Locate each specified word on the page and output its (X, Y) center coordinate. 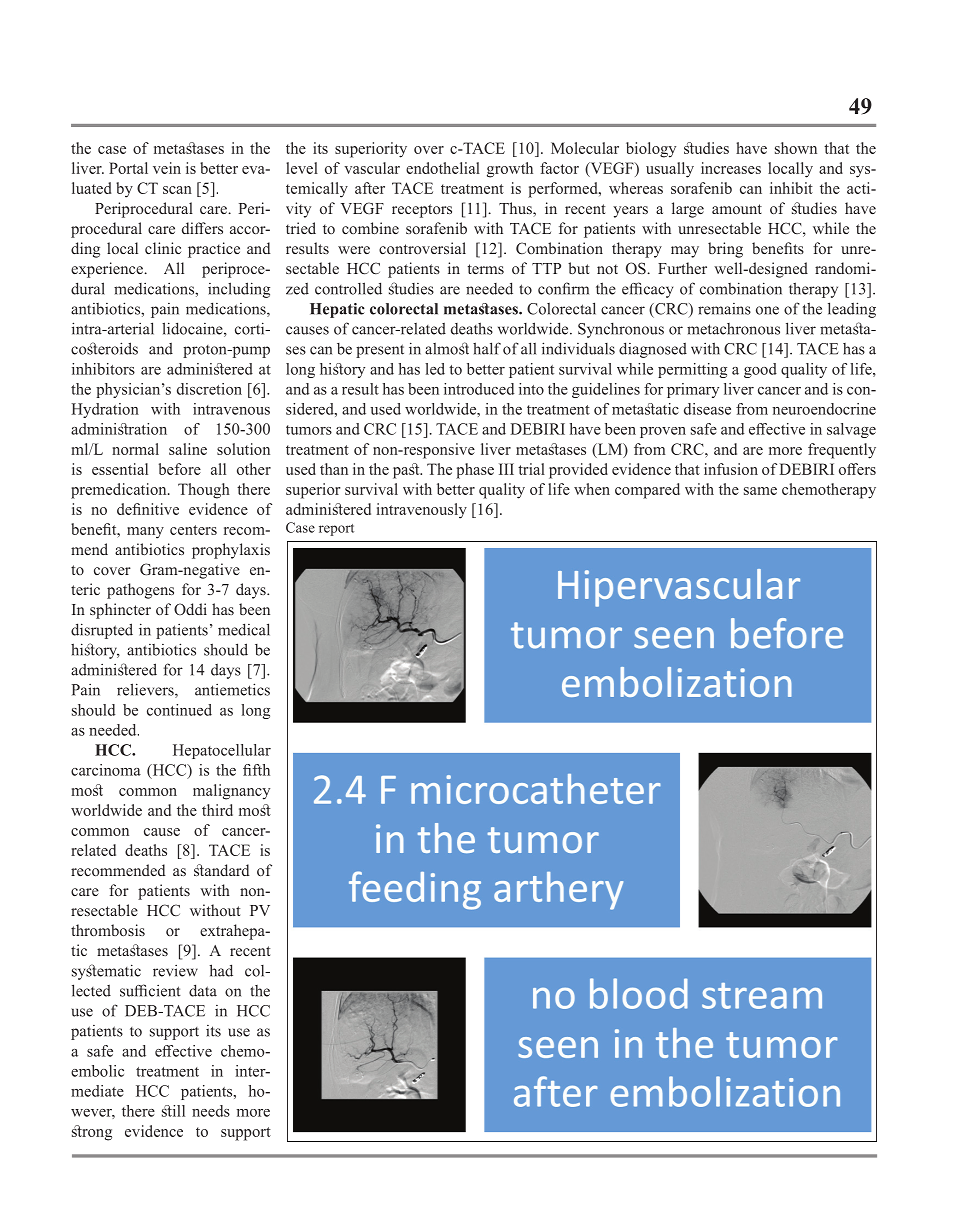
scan (177, 190)
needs (211, 1111)
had (221, 970)
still (173, 1111)
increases (731, 168)
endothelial (443, 168)
